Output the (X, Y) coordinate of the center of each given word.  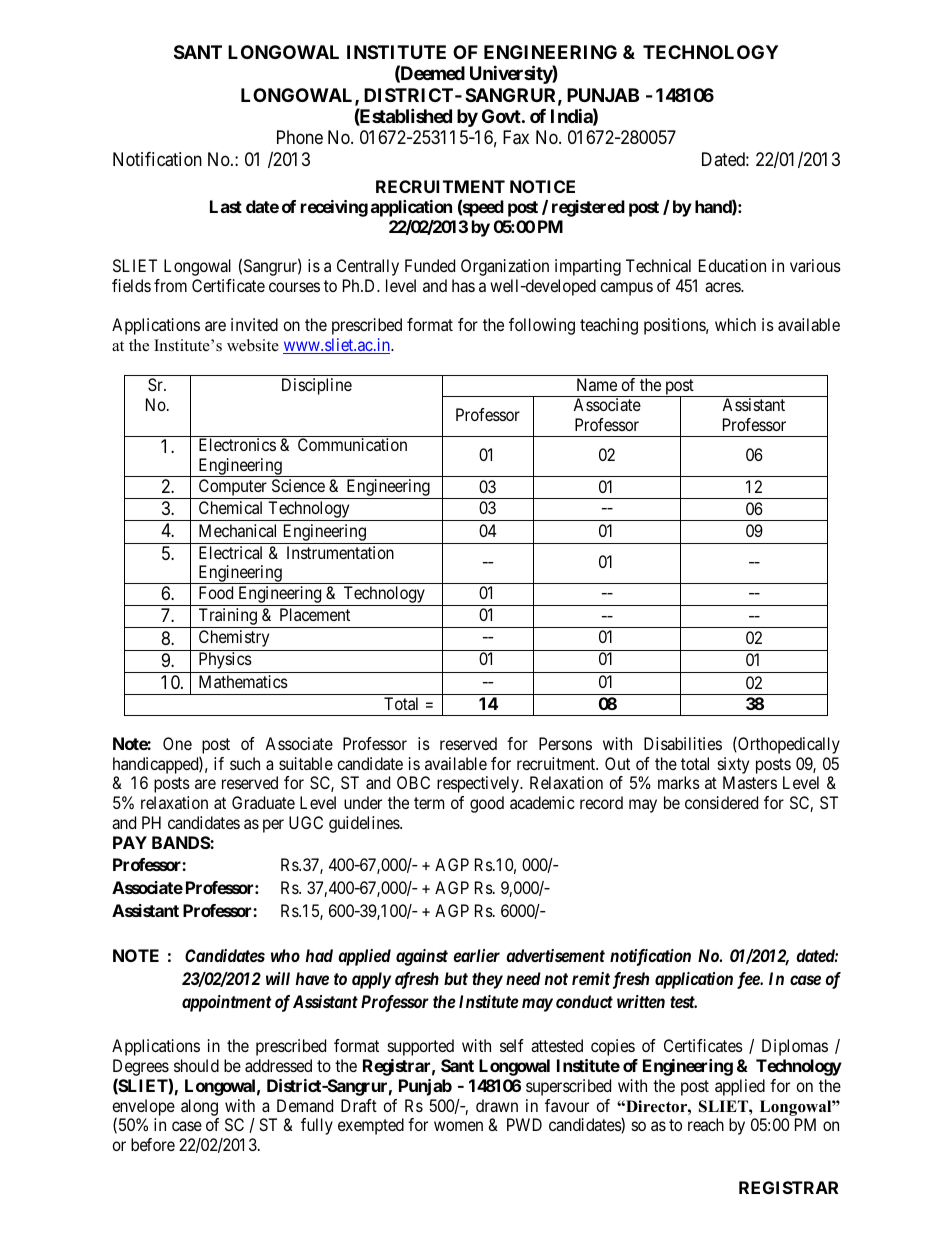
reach (706, 1124)
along (199, 1107)
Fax (516, 137)
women (458, 1126)
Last (226, 206)
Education (732, 265)
